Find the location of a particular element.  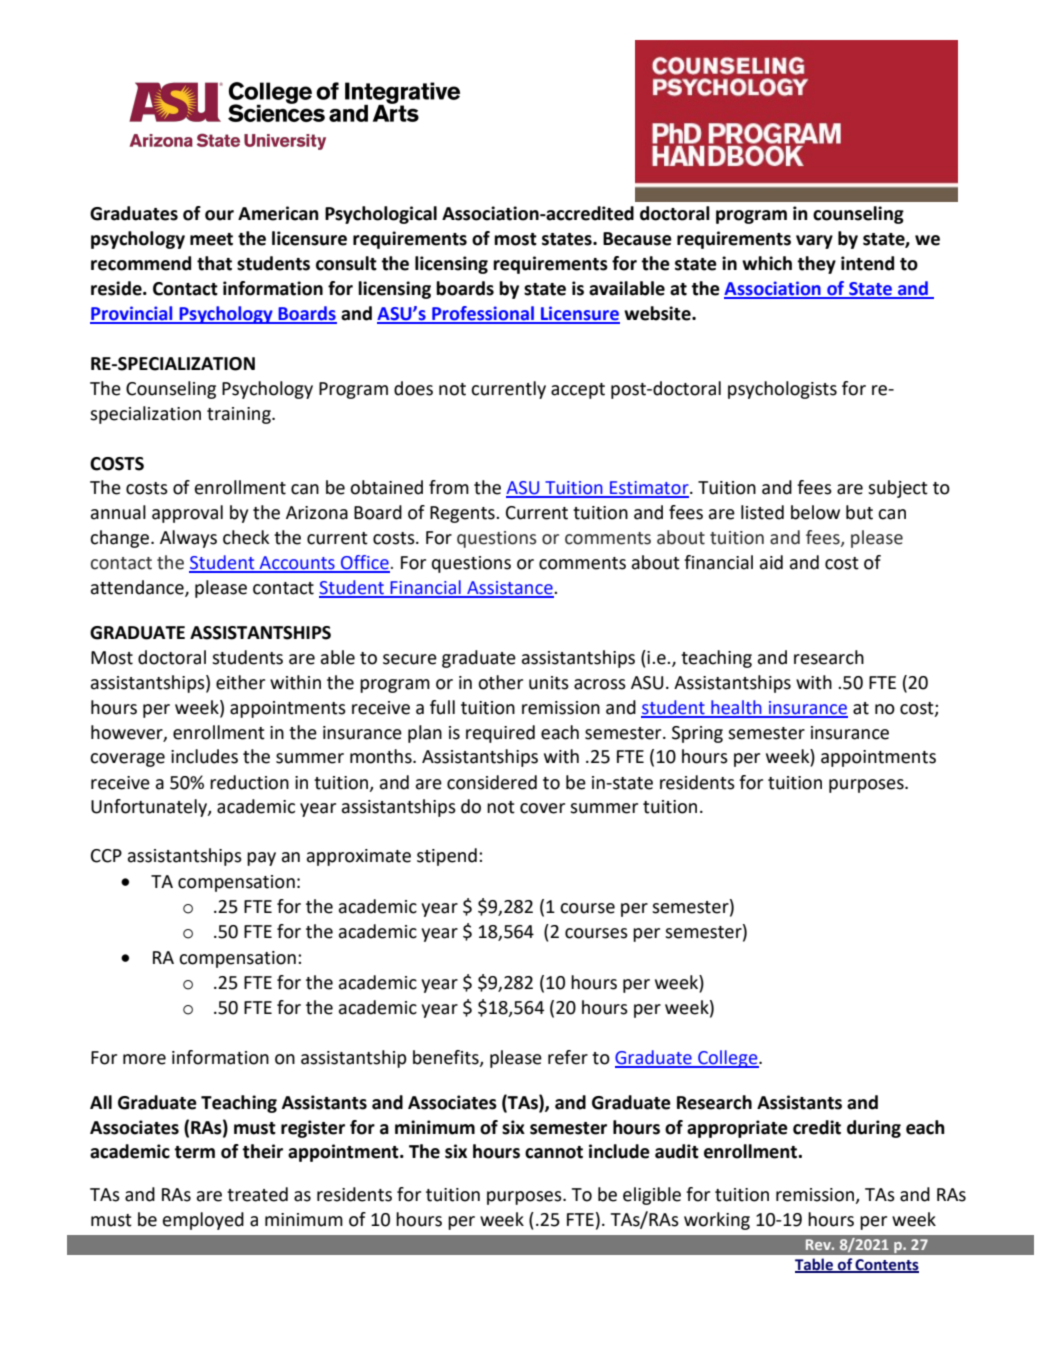

Assistance is located at coordinates (510, 589).
